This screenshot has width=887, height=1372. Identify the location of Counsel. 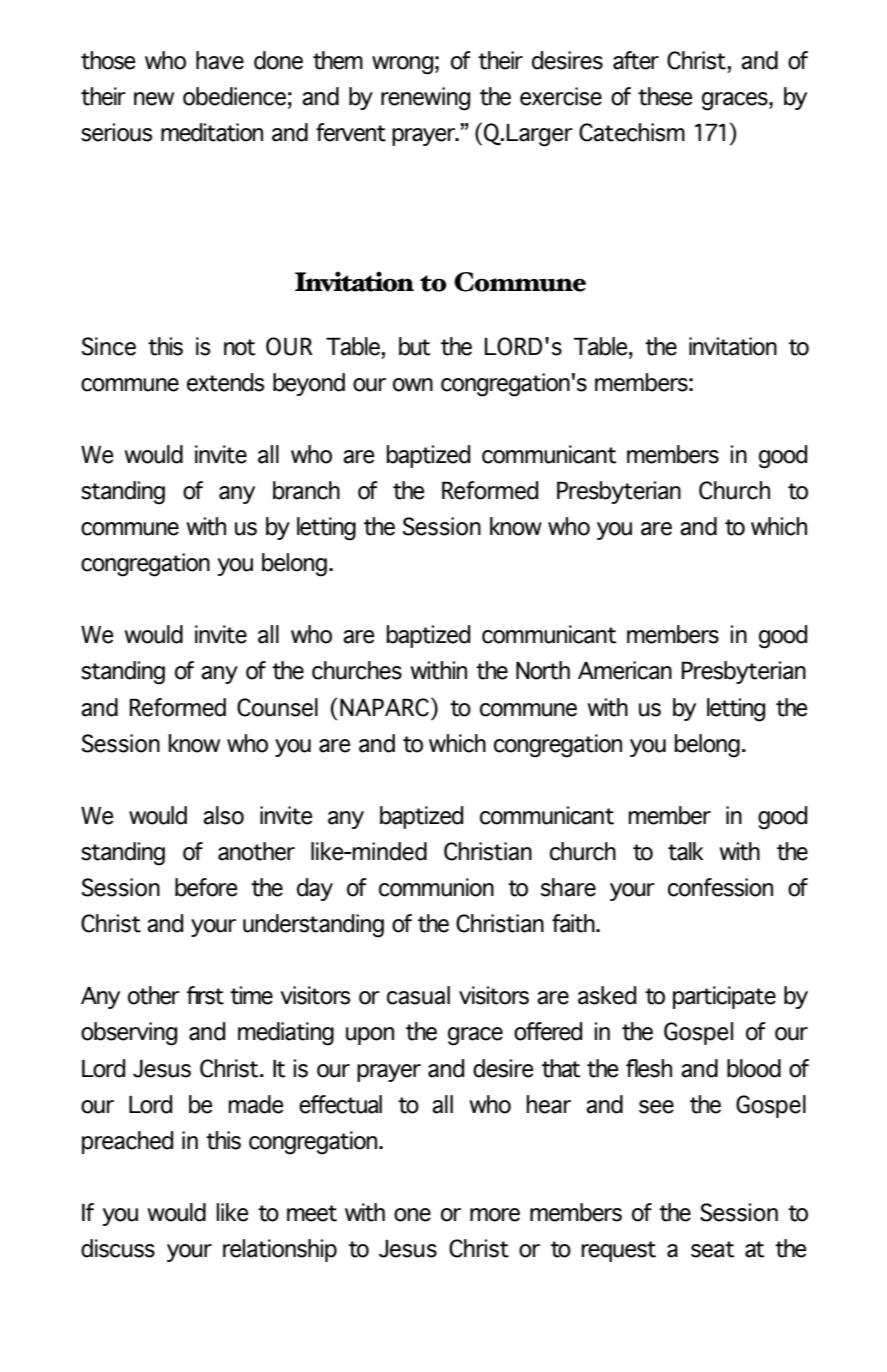
(277, 707).
